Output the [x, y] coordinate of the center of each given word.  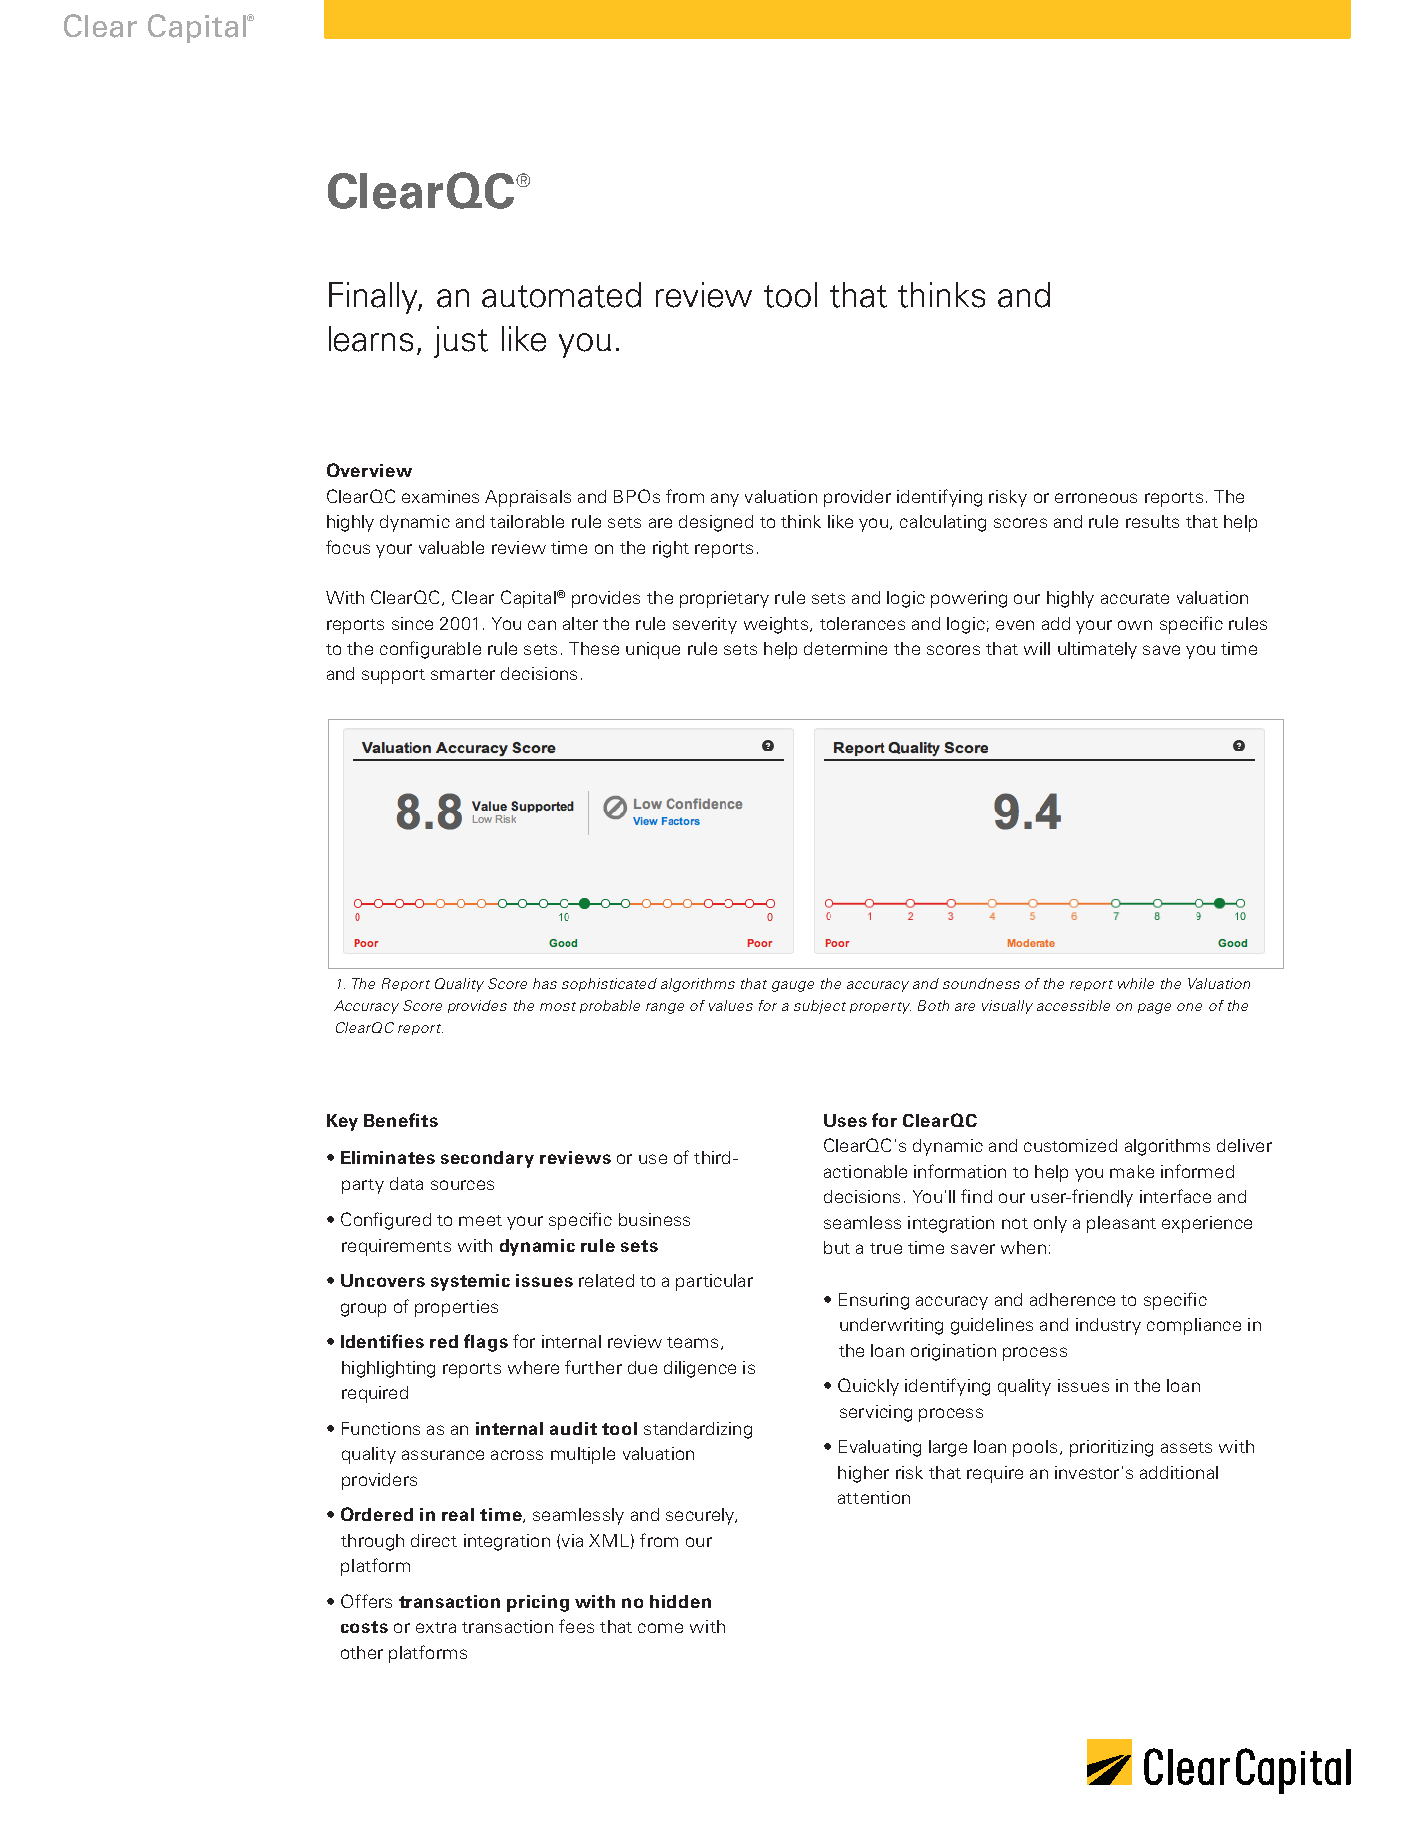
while [1136, 983]
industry [1108, 1326]
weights [777, 625]
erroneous [1096, 498]
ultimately [1097, 650]
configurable [430, 650]
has [545, 983]
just [461, 342]
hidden [680, 1601]
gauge [793, 986]
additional [1179, 1472]
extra [436, 1627]
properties [456, 1308]
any [725, 500]
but [837, 1247]
